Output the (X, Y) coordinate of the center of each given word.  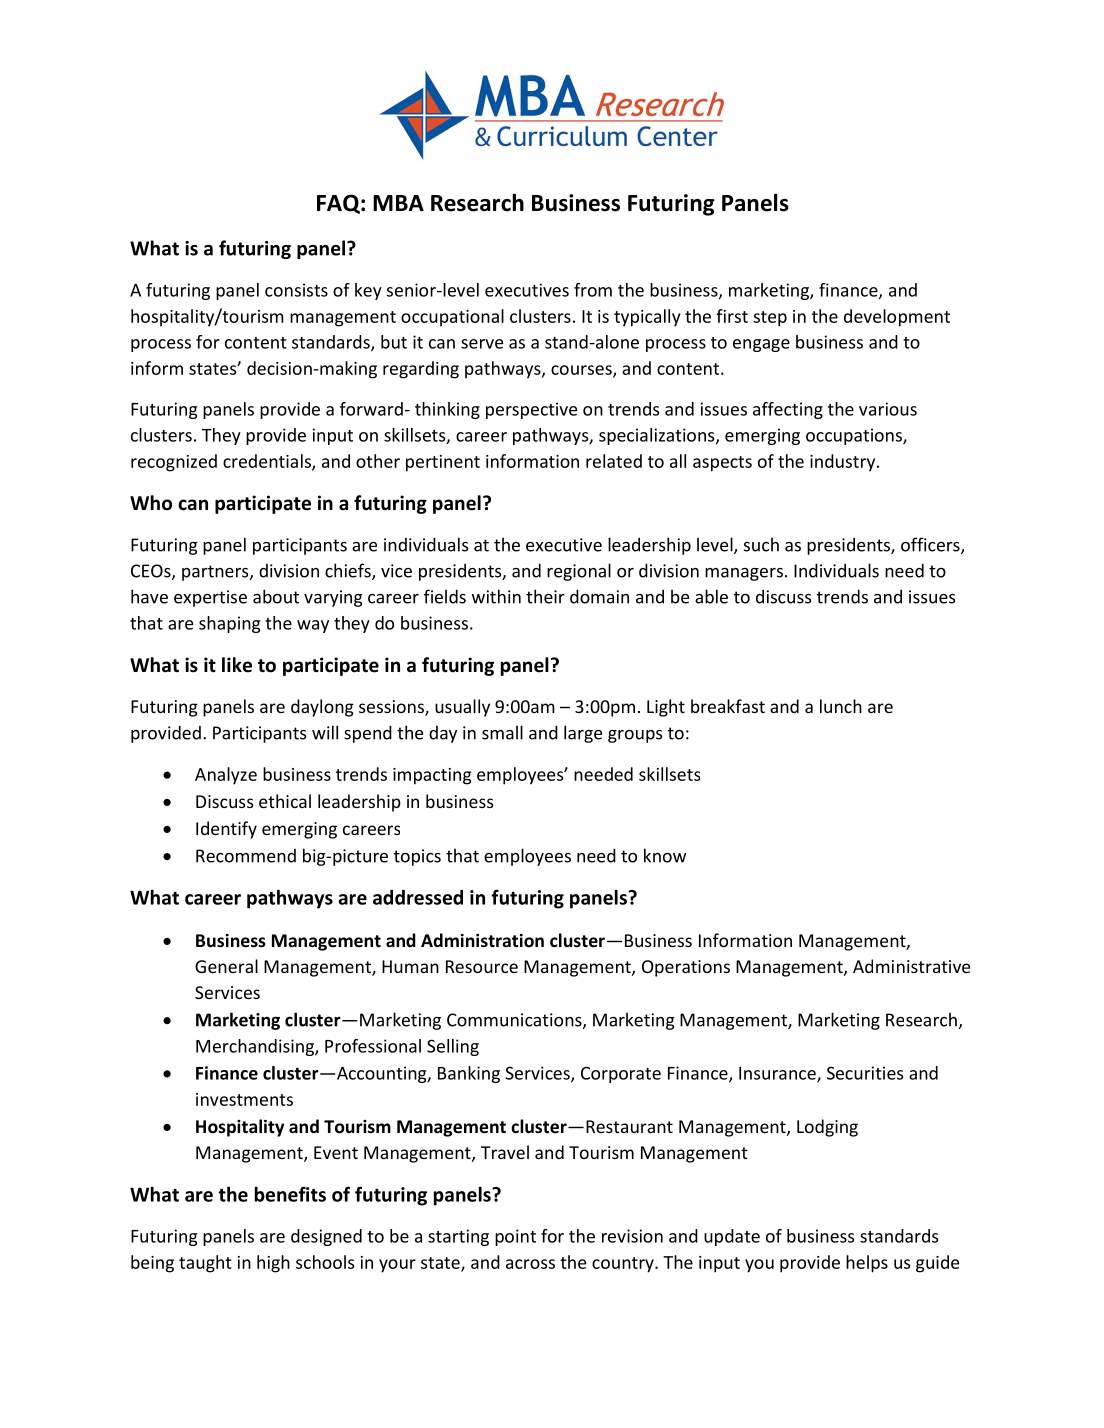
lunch (841, 706)
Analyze (226, 776)
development (897, 318)
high (273, 1264)
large (583, 734)
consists (296, 290)
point (515, 1237)
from (593, 290)
